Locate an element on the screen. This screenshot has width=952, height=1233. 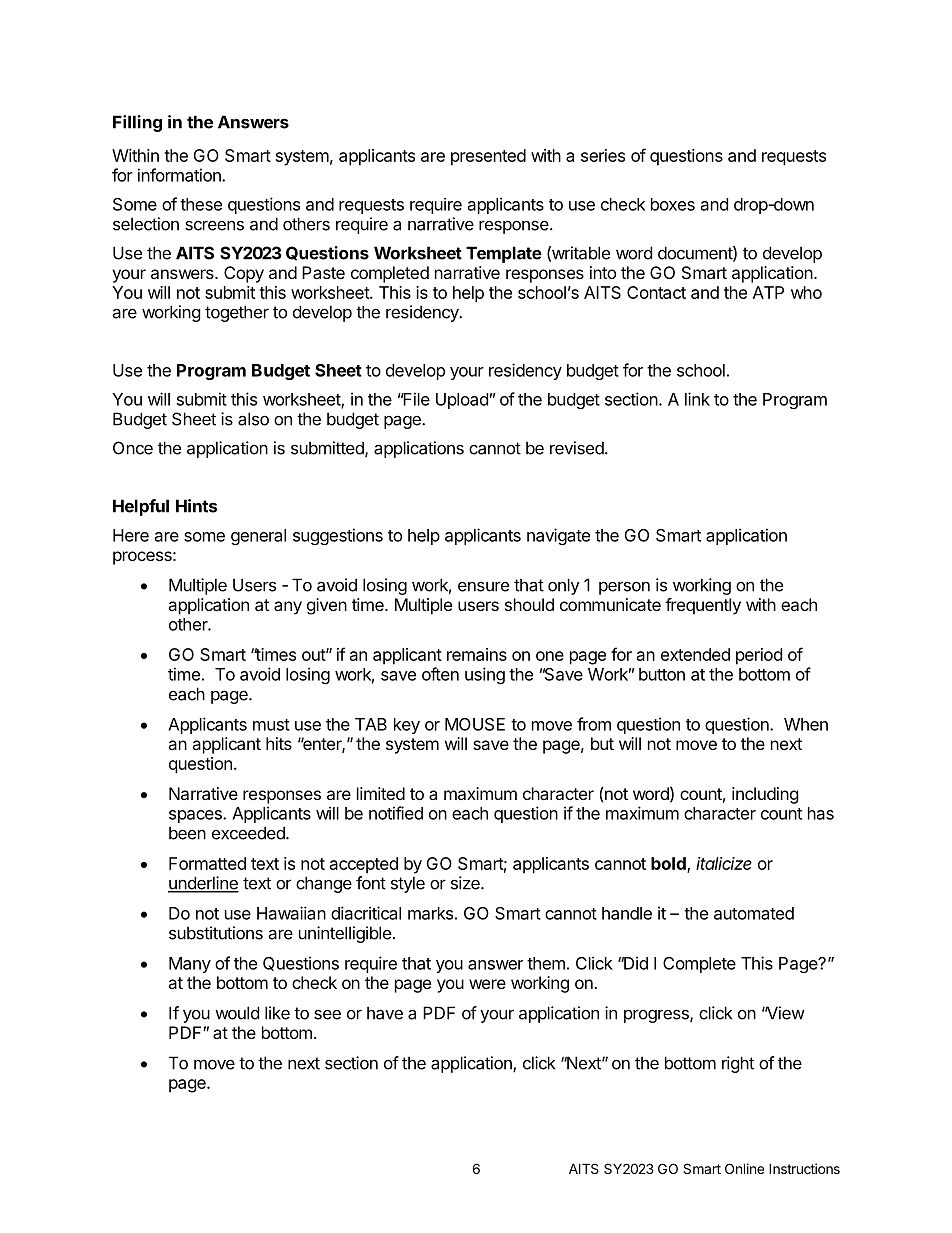
information is located at coordinates (180, 175).
